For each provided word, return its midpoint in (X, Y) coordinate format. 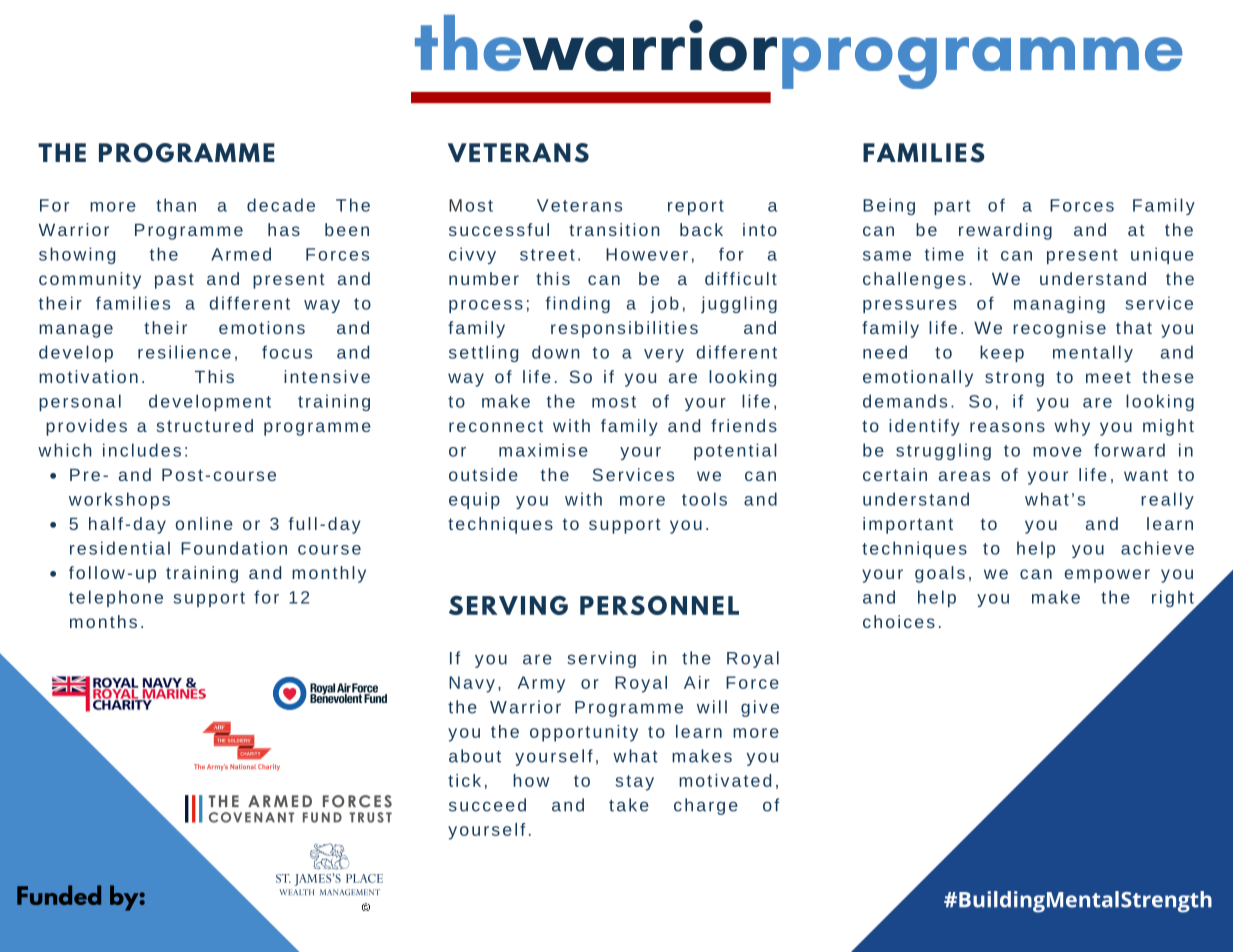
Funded (59, 895)
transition (614, 229)
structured (205, 425)
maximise (543, 450)
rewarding (1005, 231)
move (1057, 452)
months (103, 621)
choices (899, 621)
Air (697, 682)
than (176, 205)
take (629, 805)
